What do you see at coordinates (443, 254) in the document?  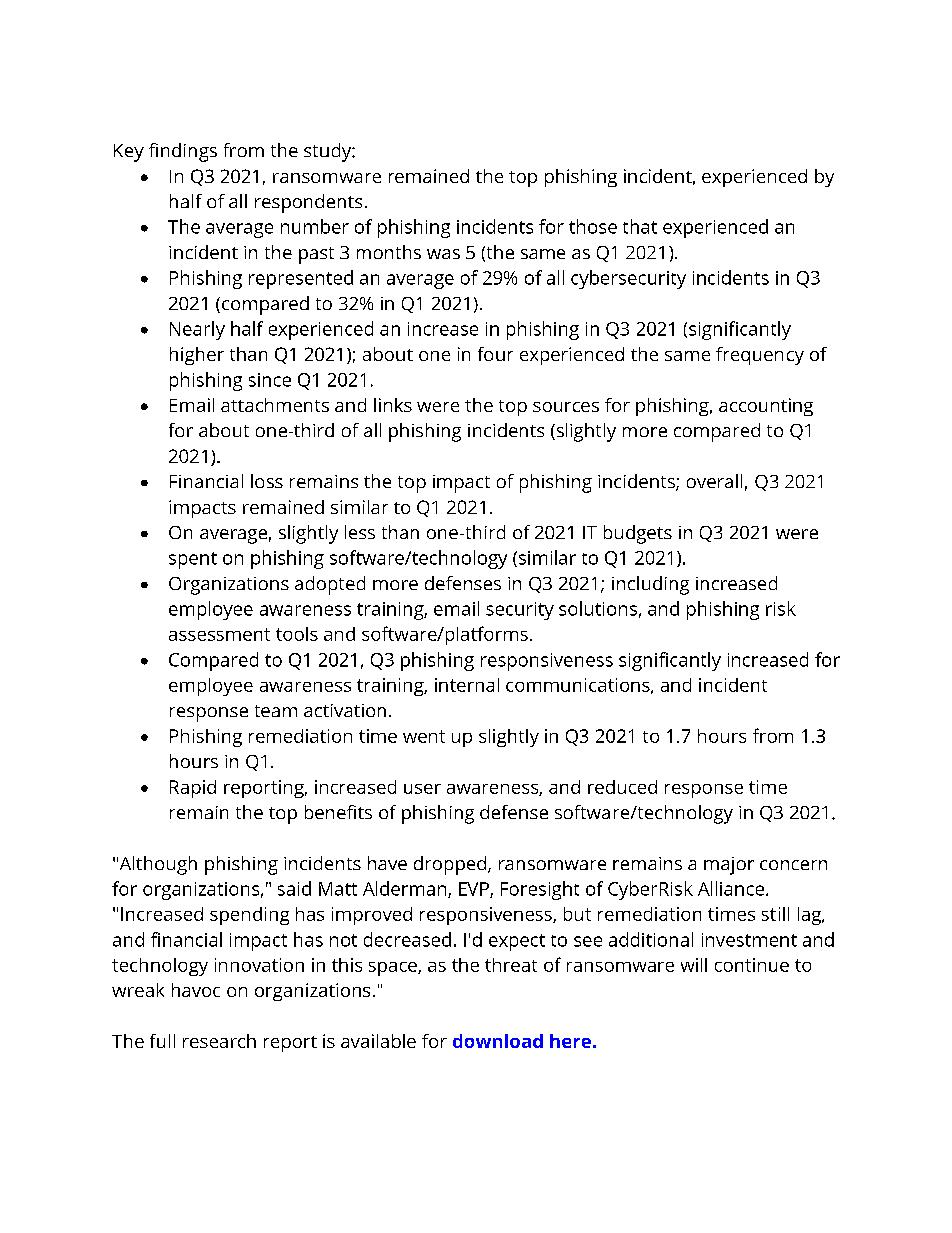 I see `was` at bounding box center [443, 254].
